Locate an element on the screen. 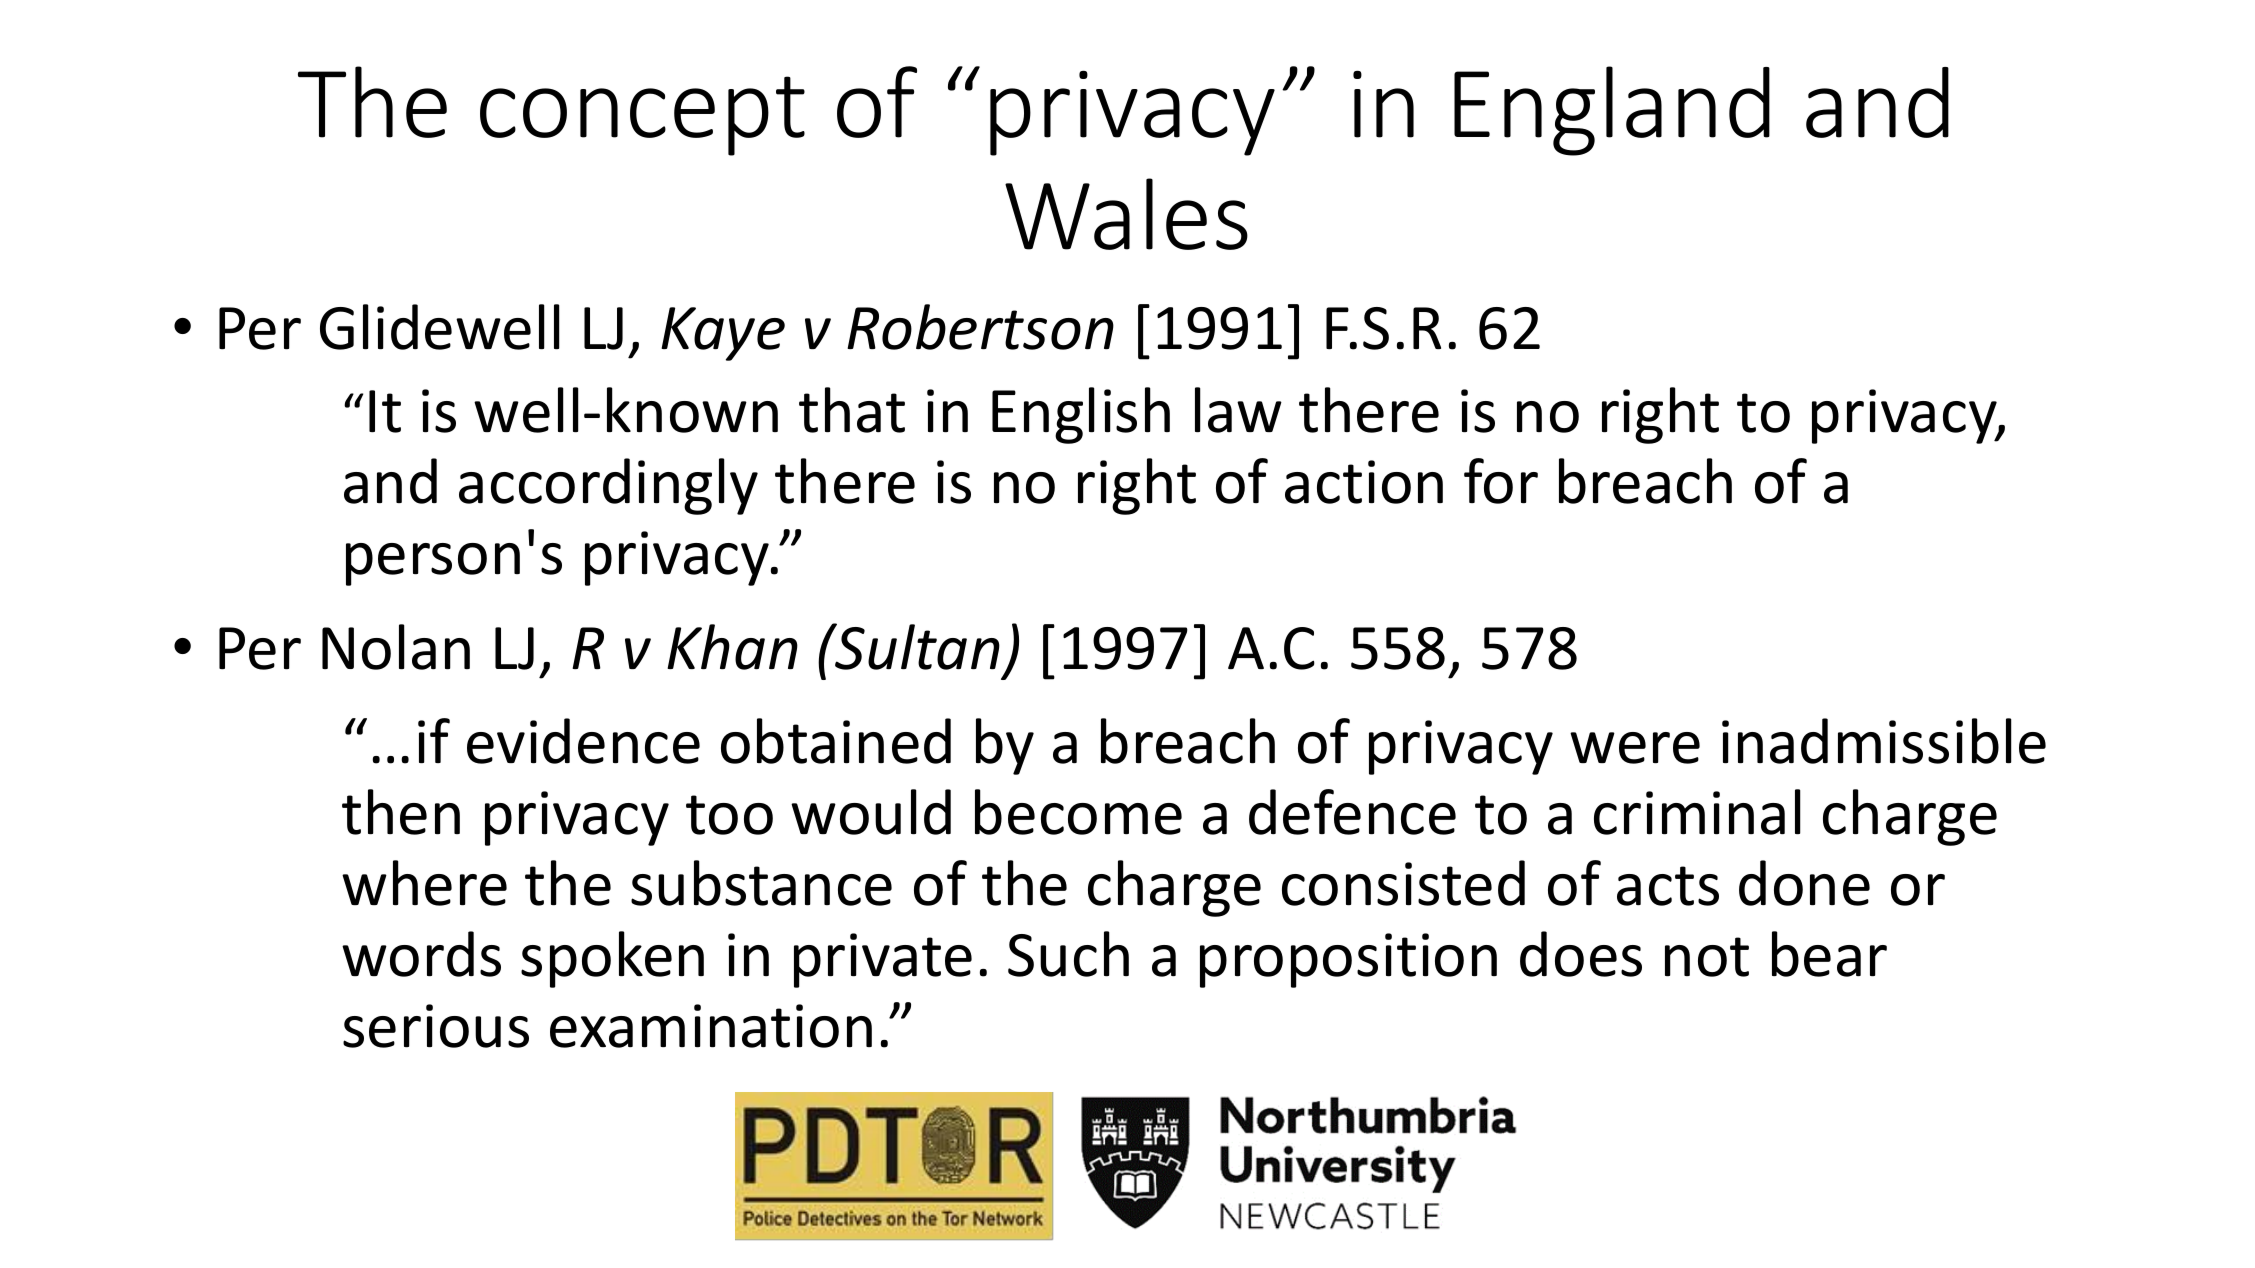 The image size is (2255, 1268). not is located at coordinates (1707, 957).
